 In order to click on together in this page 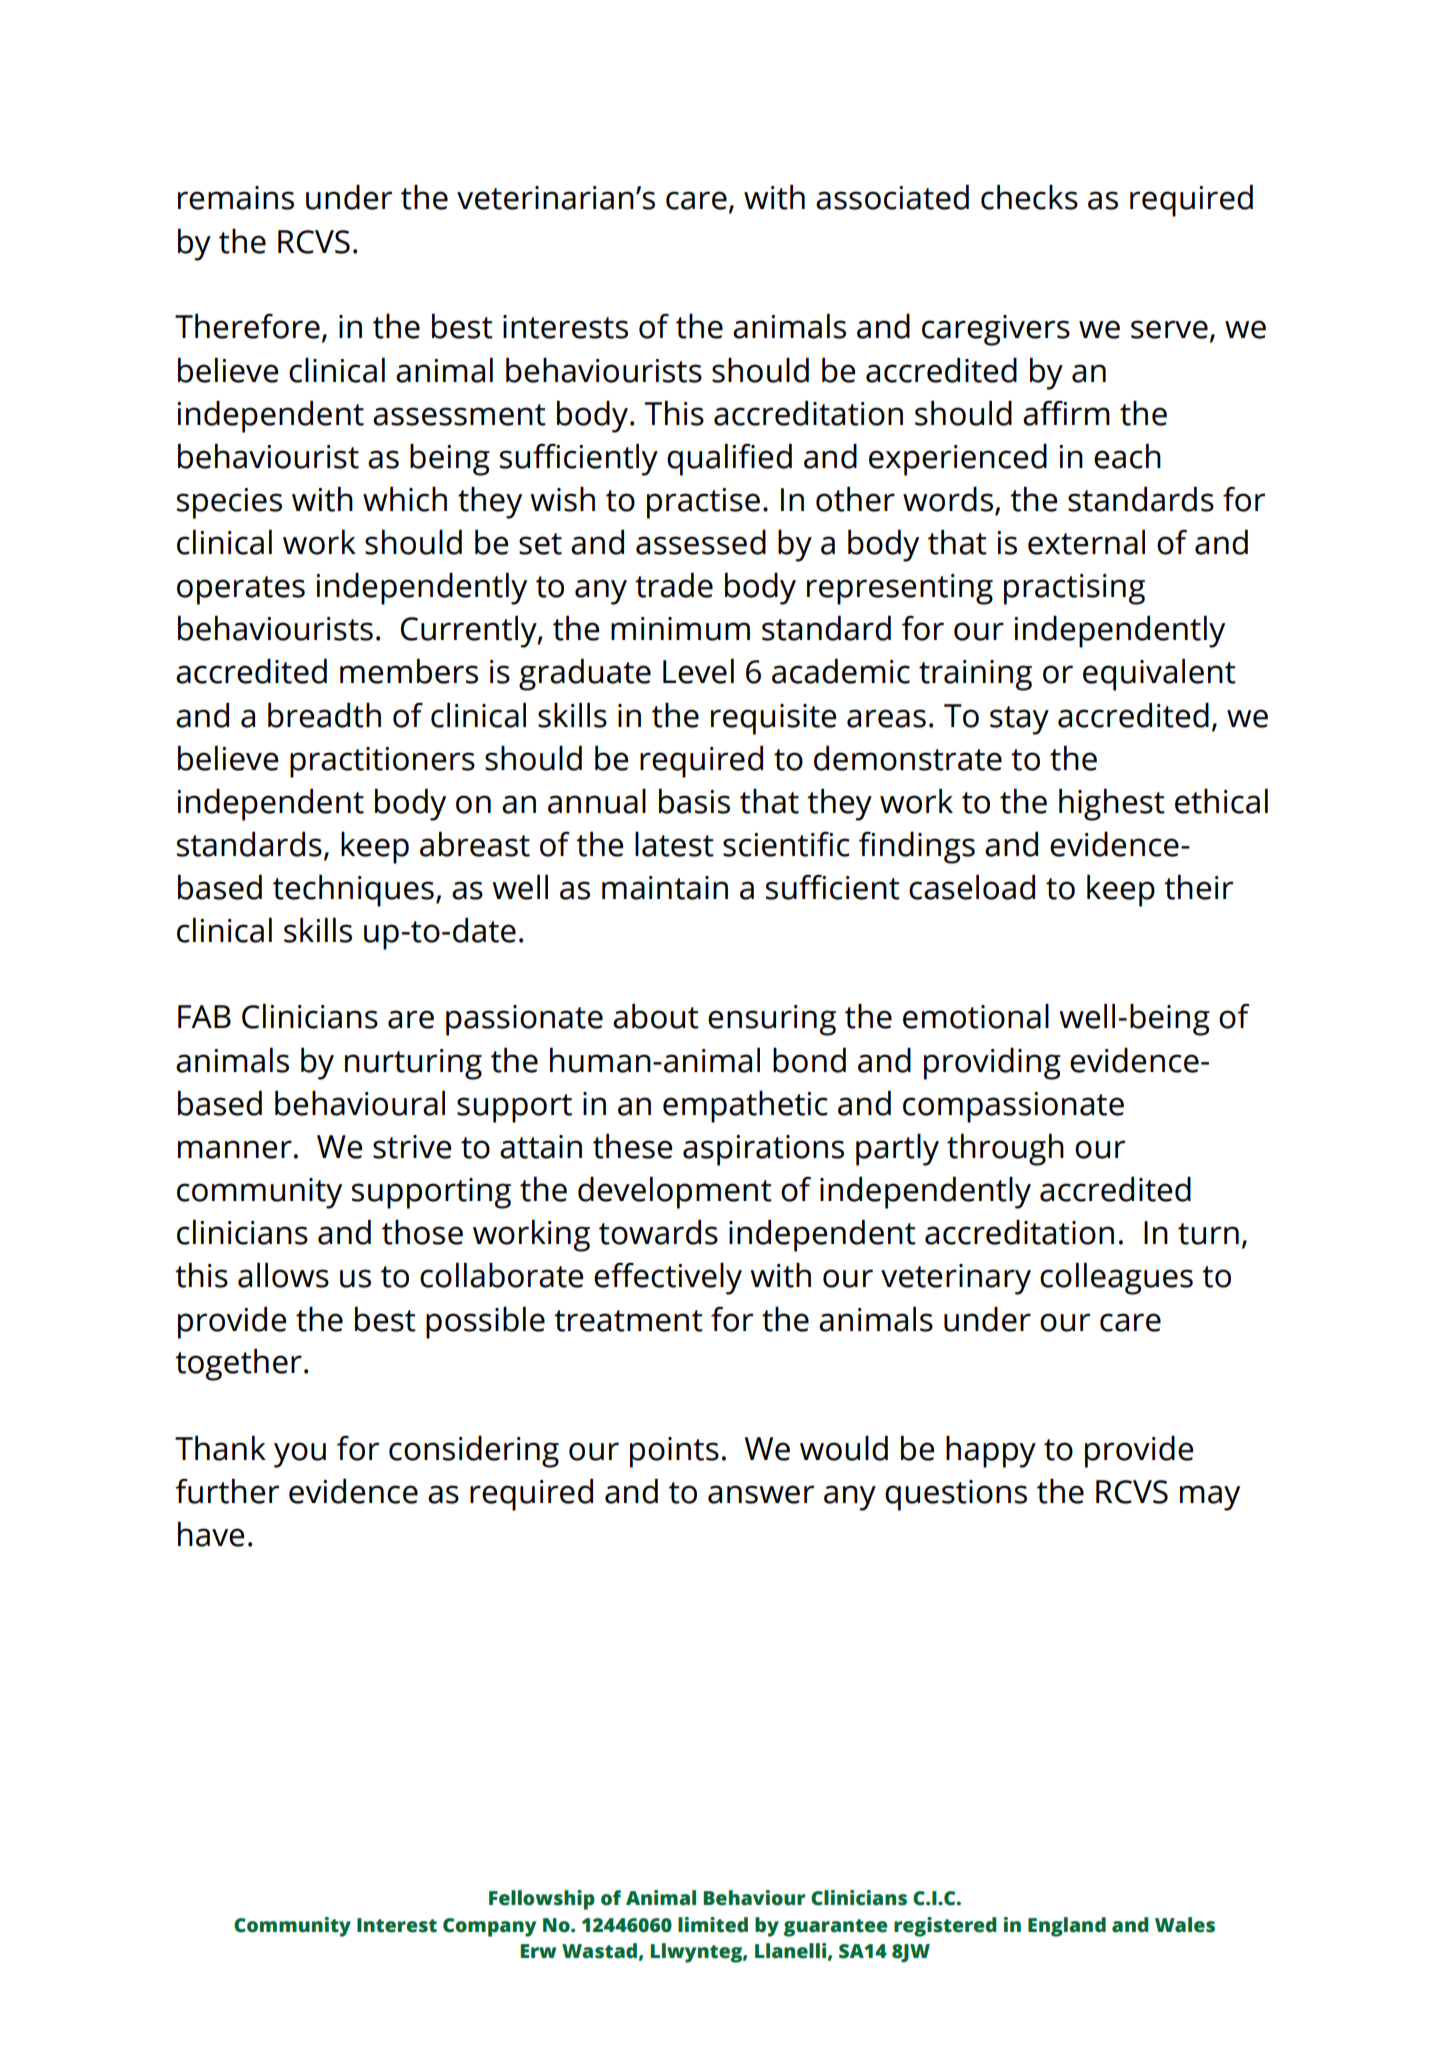, I will do `click(238, 1364)`.
